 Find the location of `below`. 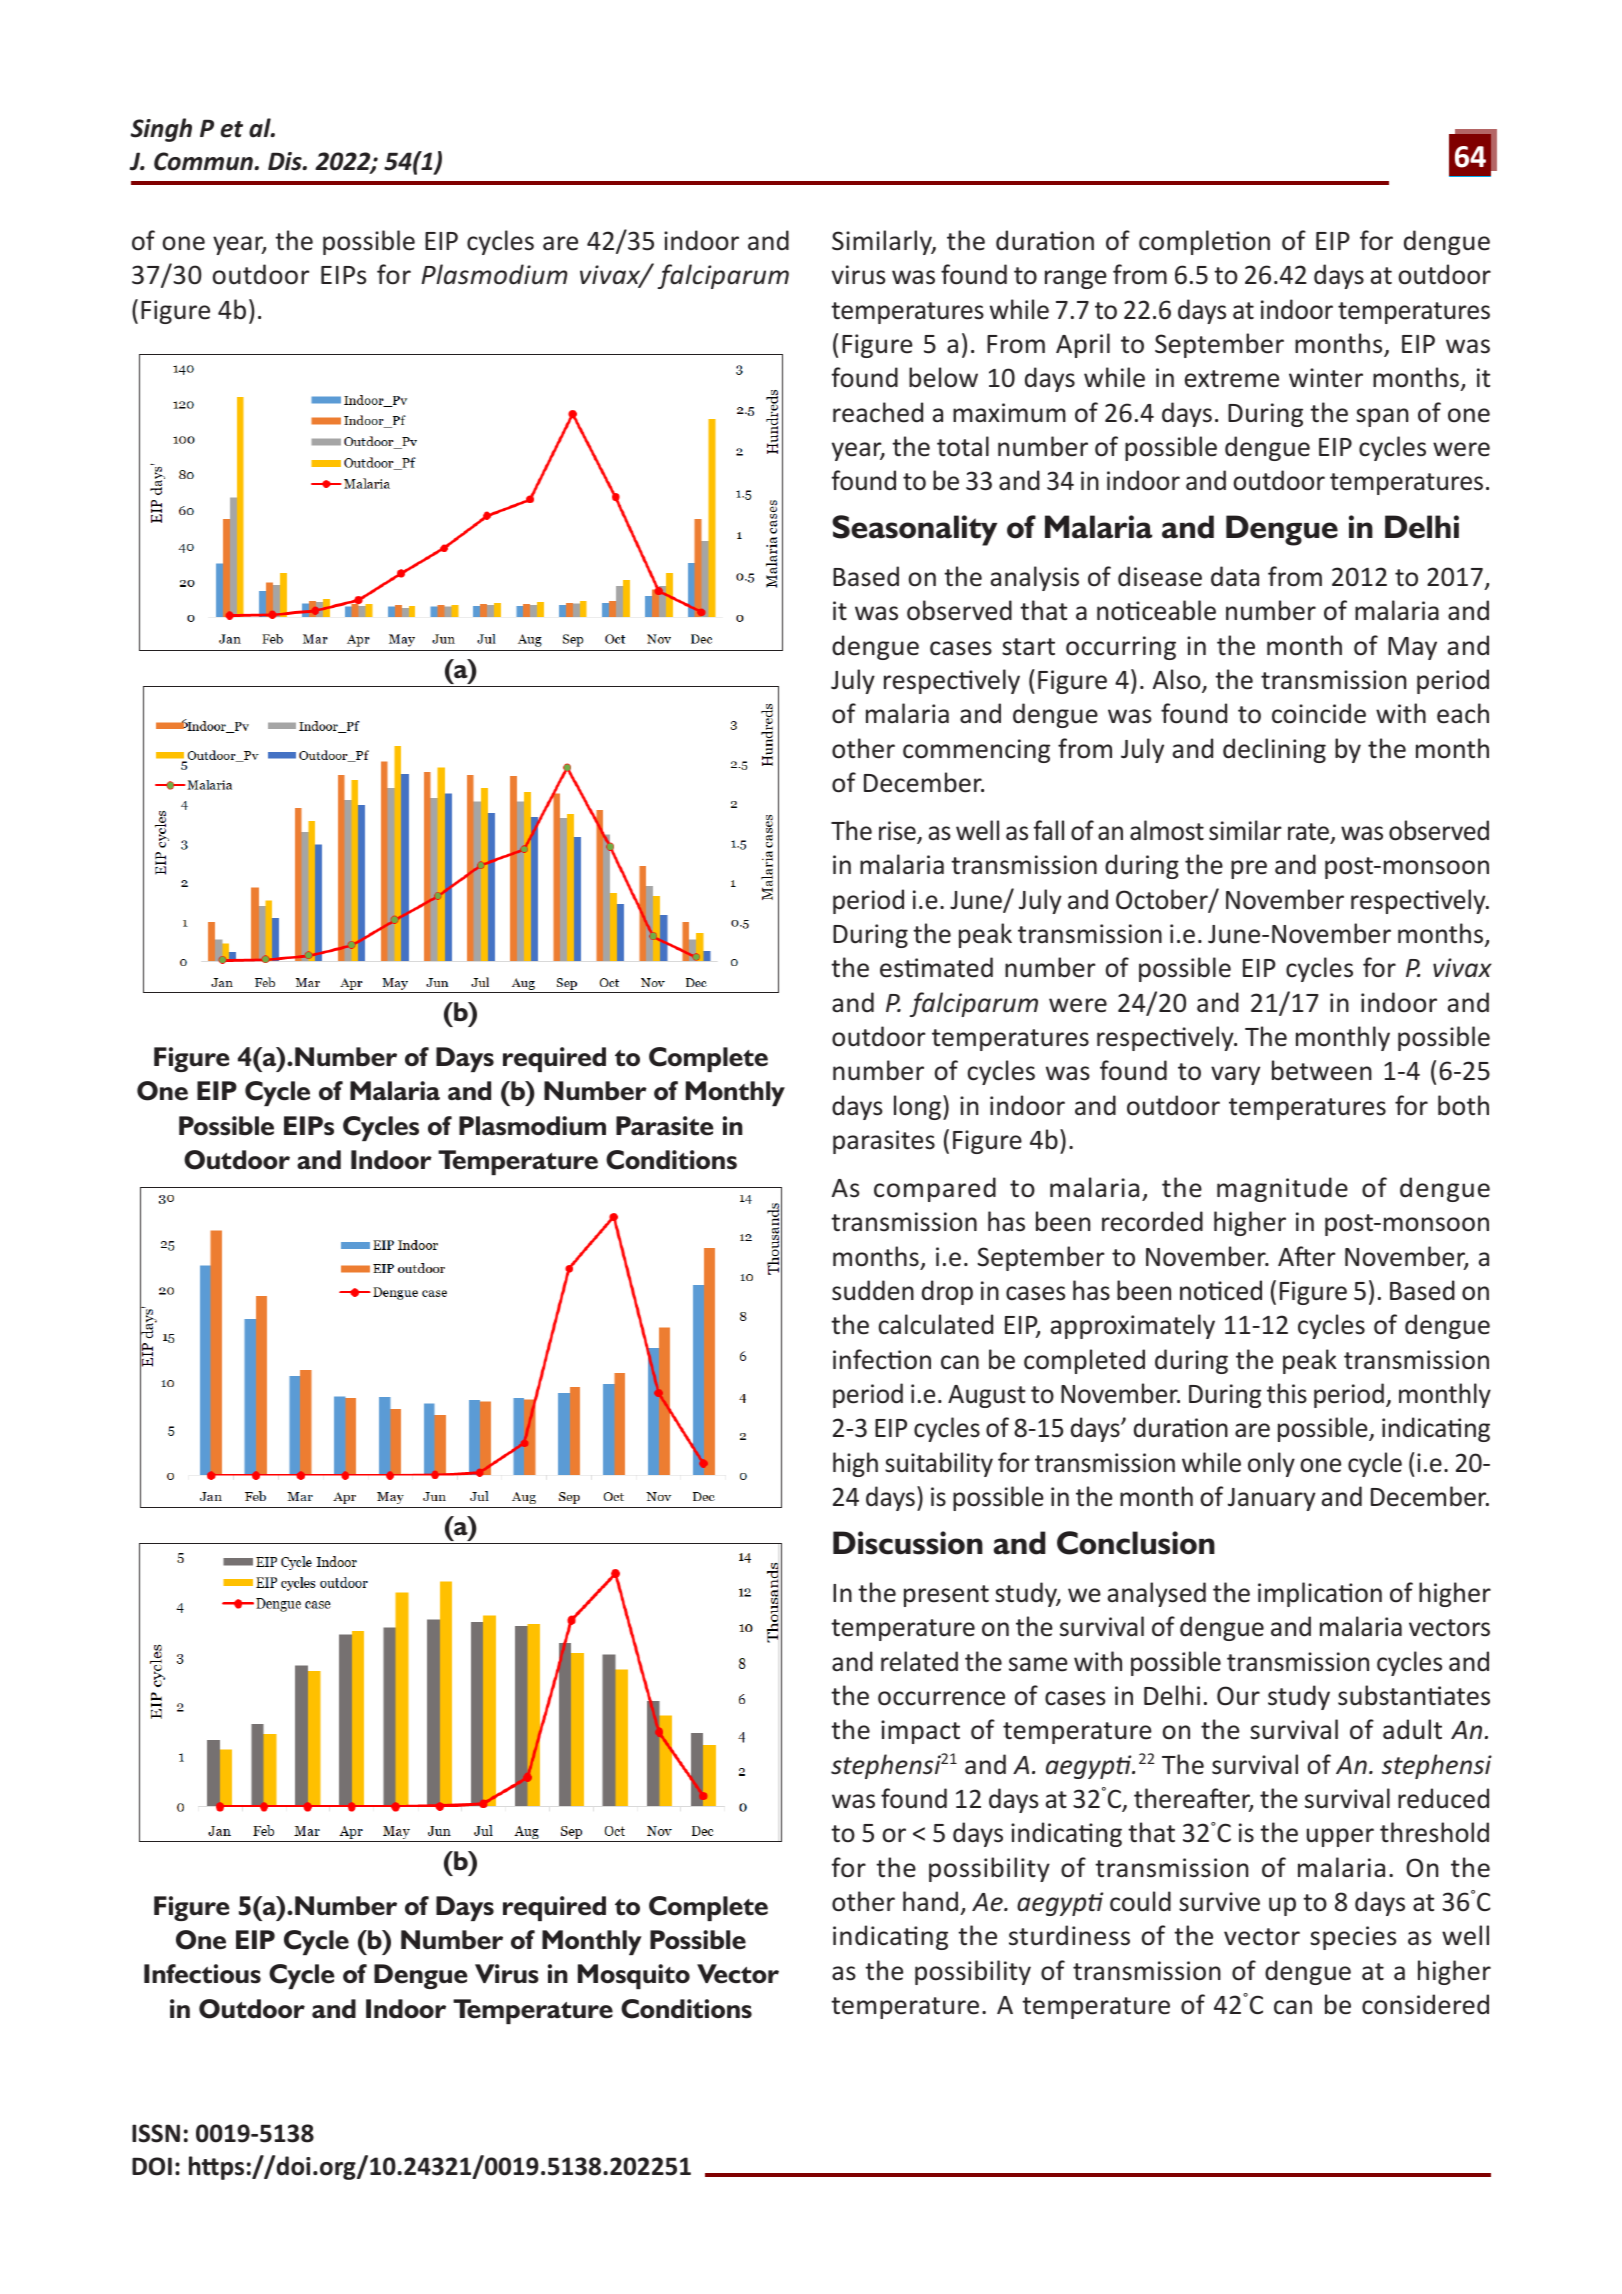

below is located at coordinates (943, 377).
